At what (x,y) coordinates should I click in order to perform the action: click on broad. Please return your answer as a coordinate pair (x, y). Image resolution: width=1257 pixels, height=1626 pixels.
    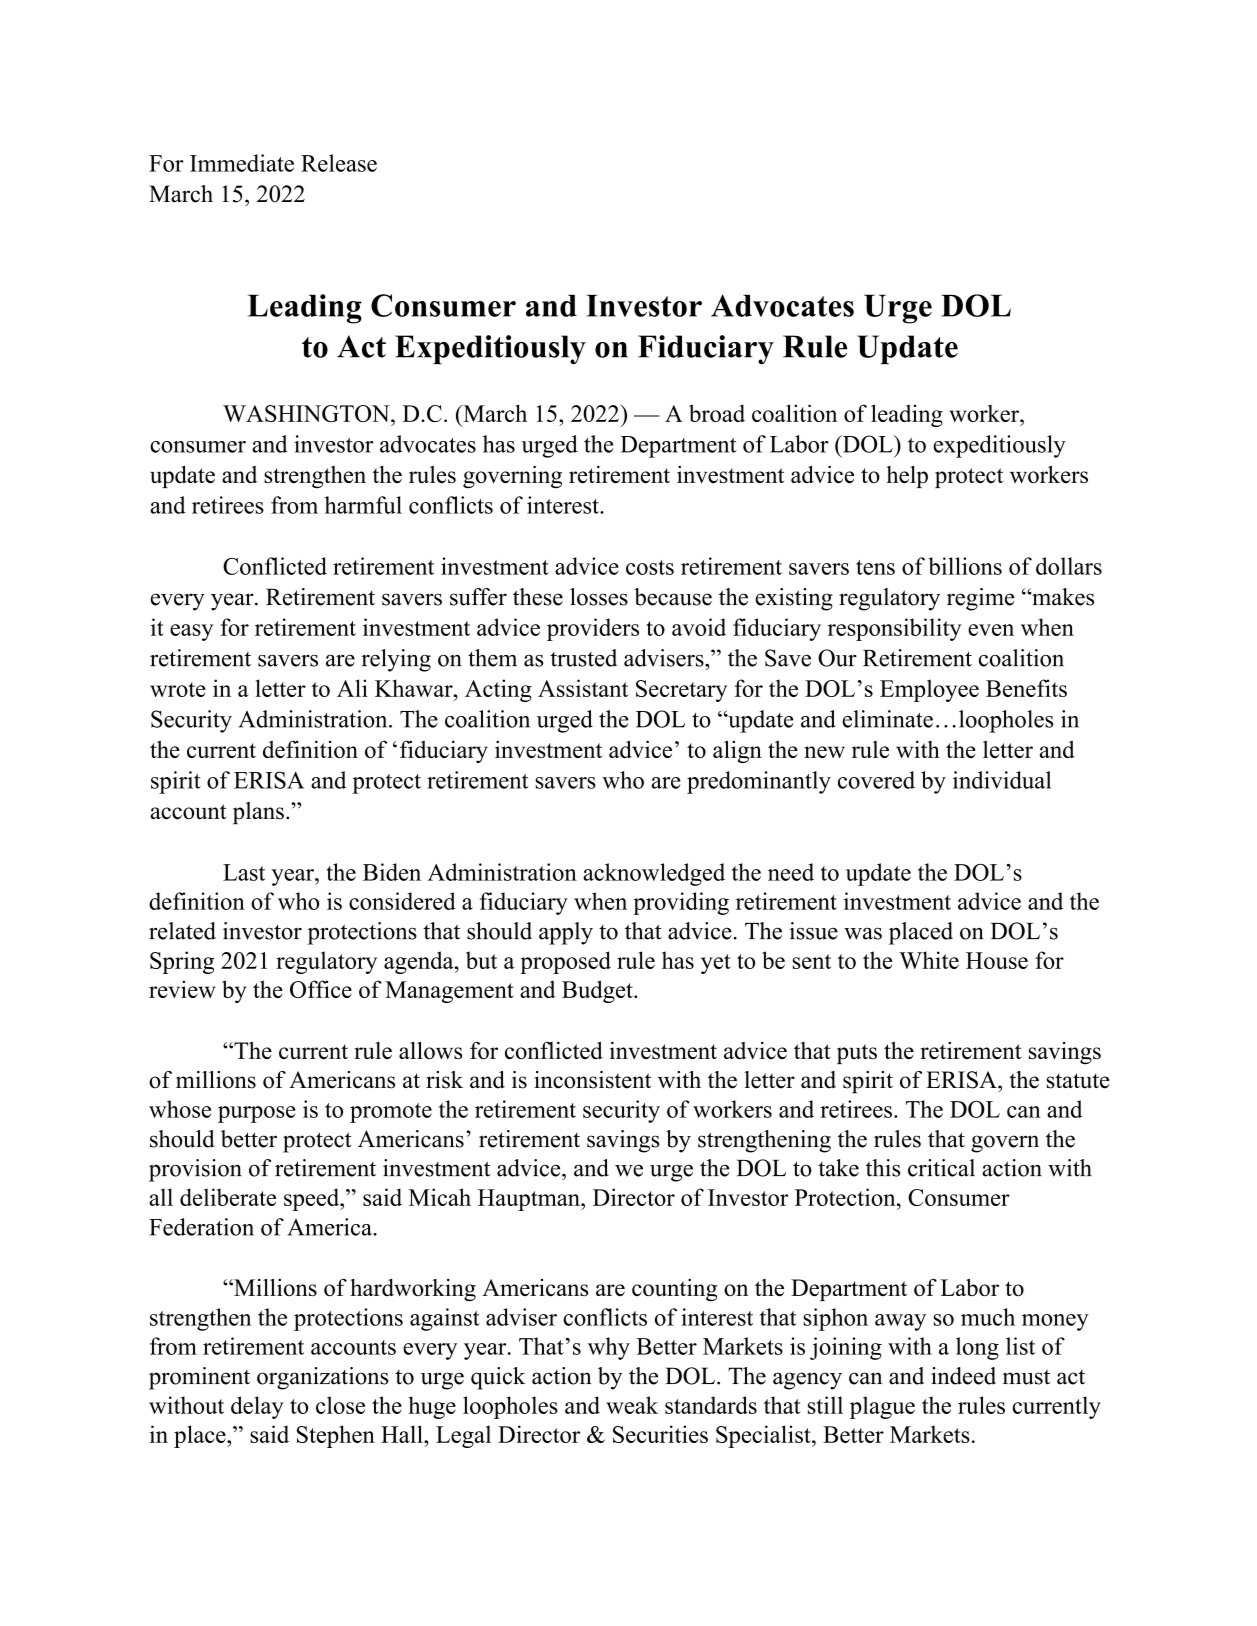
    Looking at the image, I should click on (717, 413).
